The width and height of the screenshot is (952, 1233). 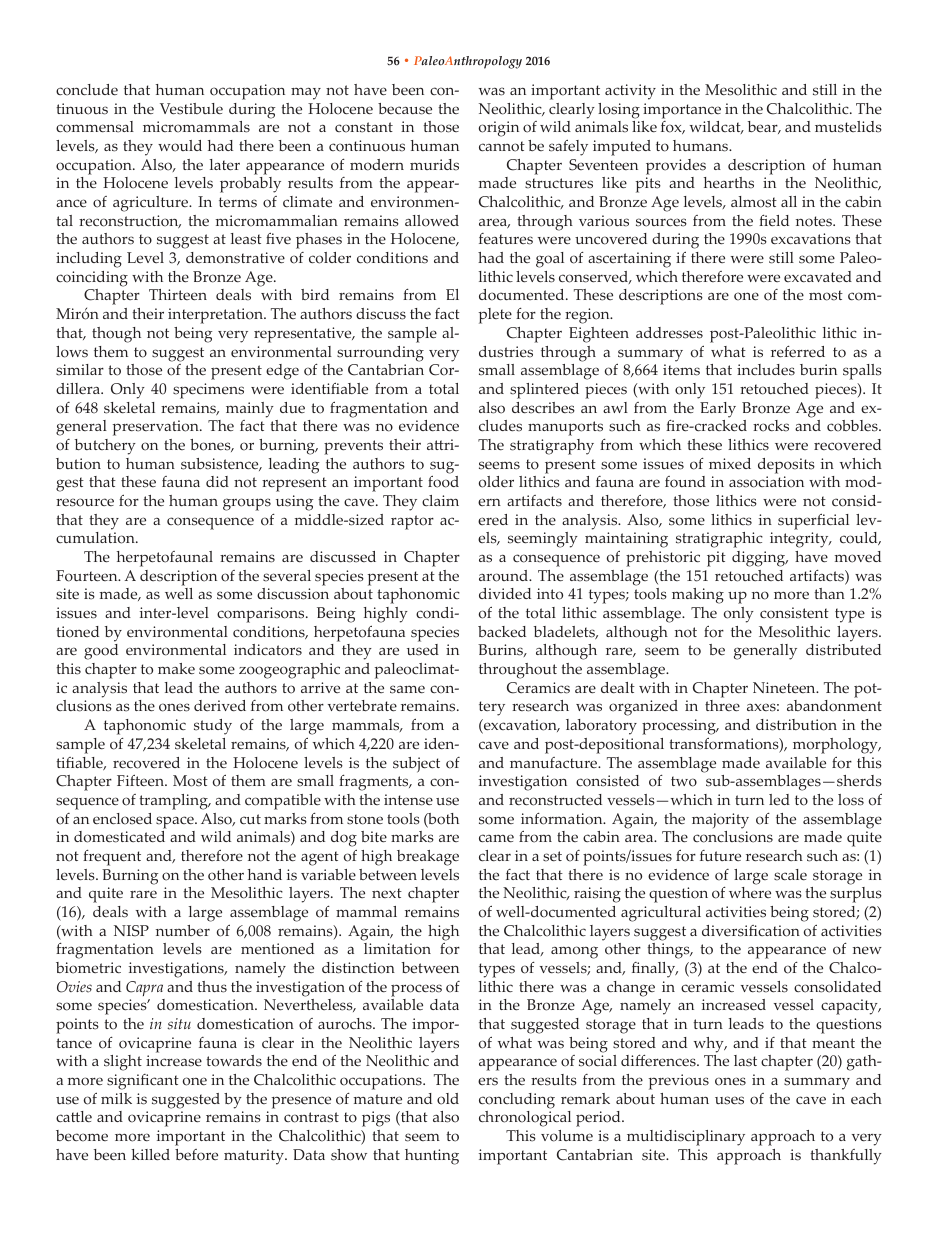 What do you see at coordinates (720, 821) in the screenshot?
I see `majority` at bounding box center [720, 821].
